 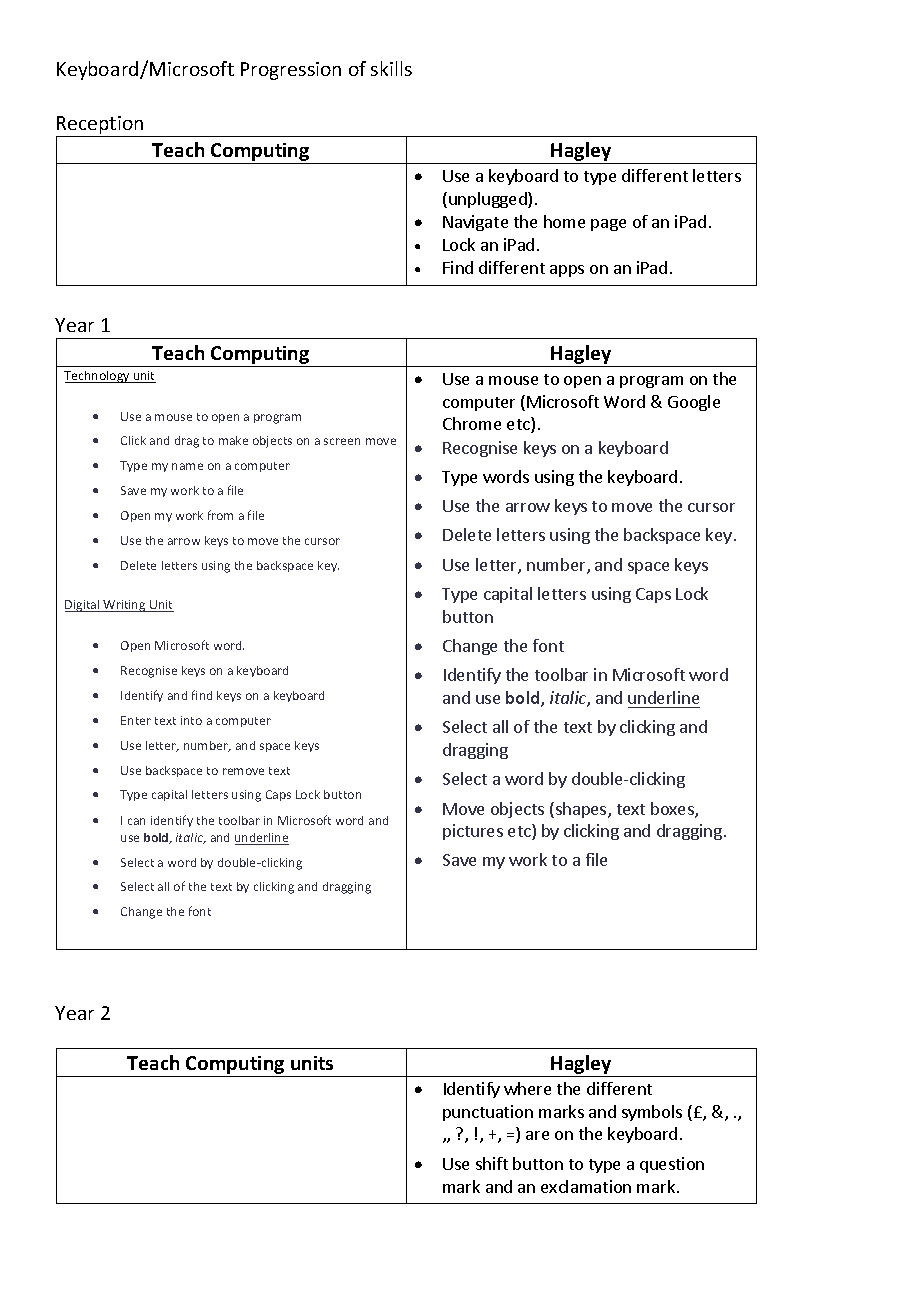 I want to click on skills, so click(x=391, y=68).
